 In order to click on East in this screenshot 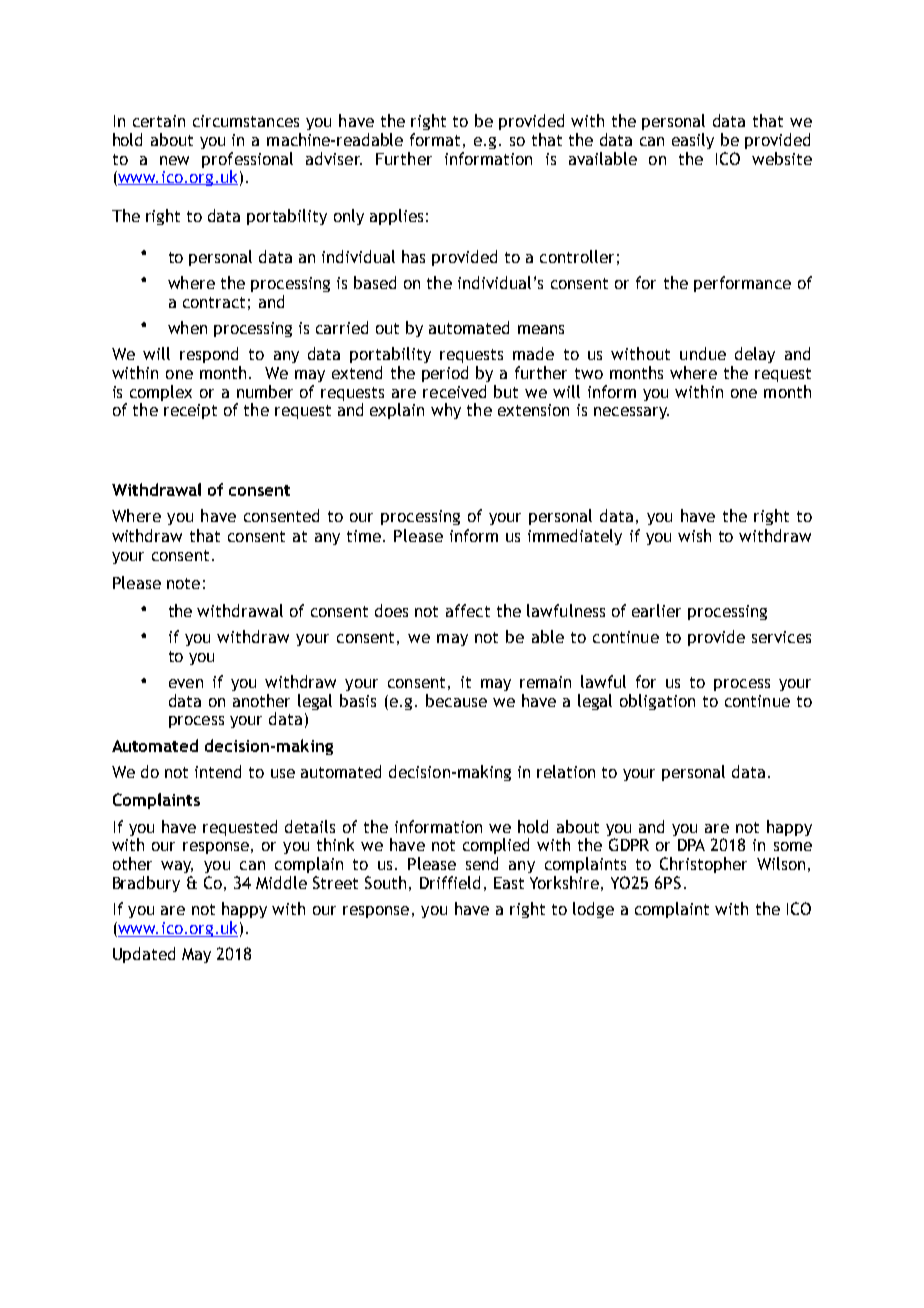, I will do `click(509, 883)`.
